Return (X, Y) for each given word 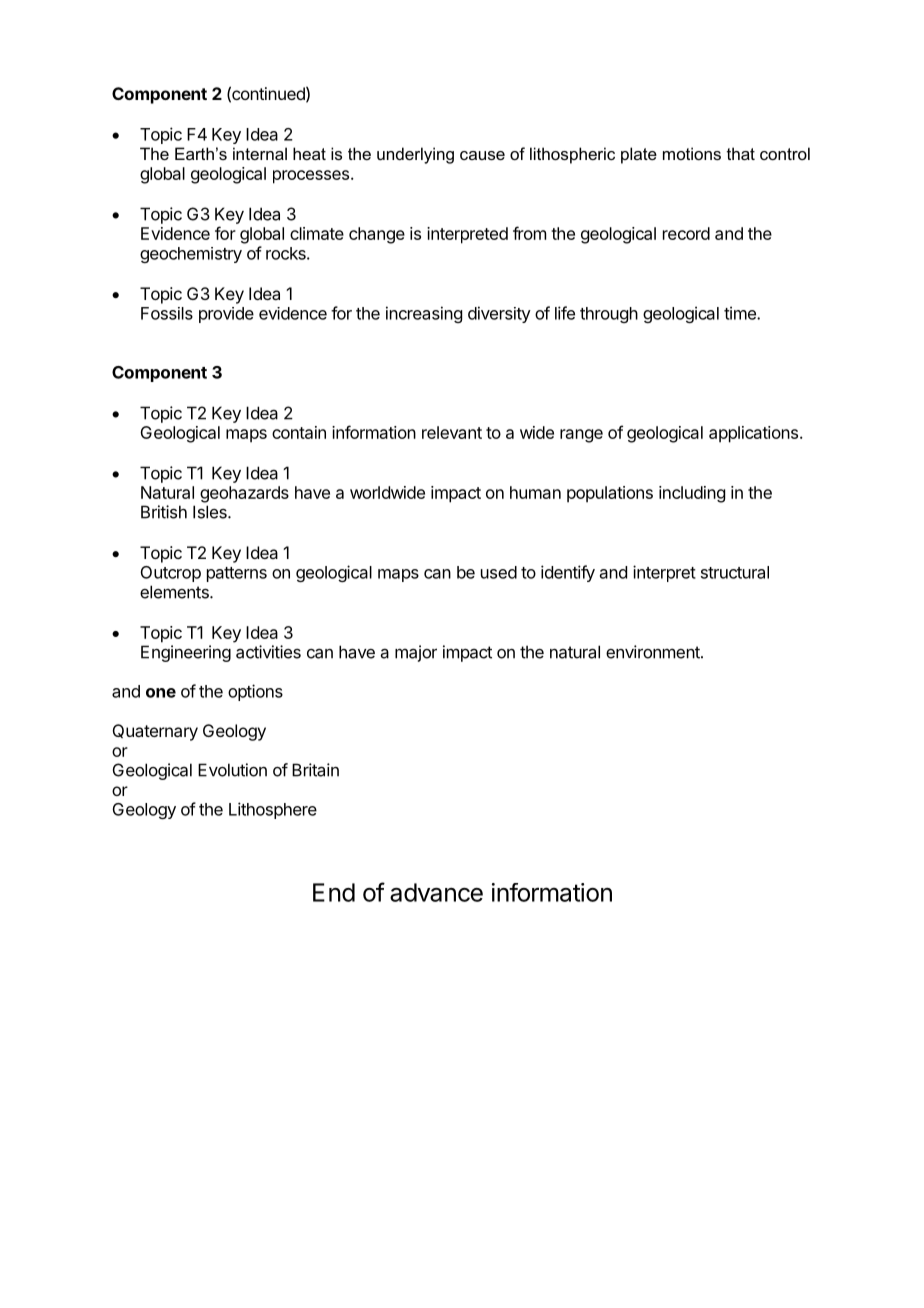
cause (482, 155)
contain (299, 432)
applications (755, 434)
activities (268, 652)
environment (654, 652)
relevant (452, 432)
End (334, 892)
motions (692, 153)
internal (260, 153)
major (416, 653)
